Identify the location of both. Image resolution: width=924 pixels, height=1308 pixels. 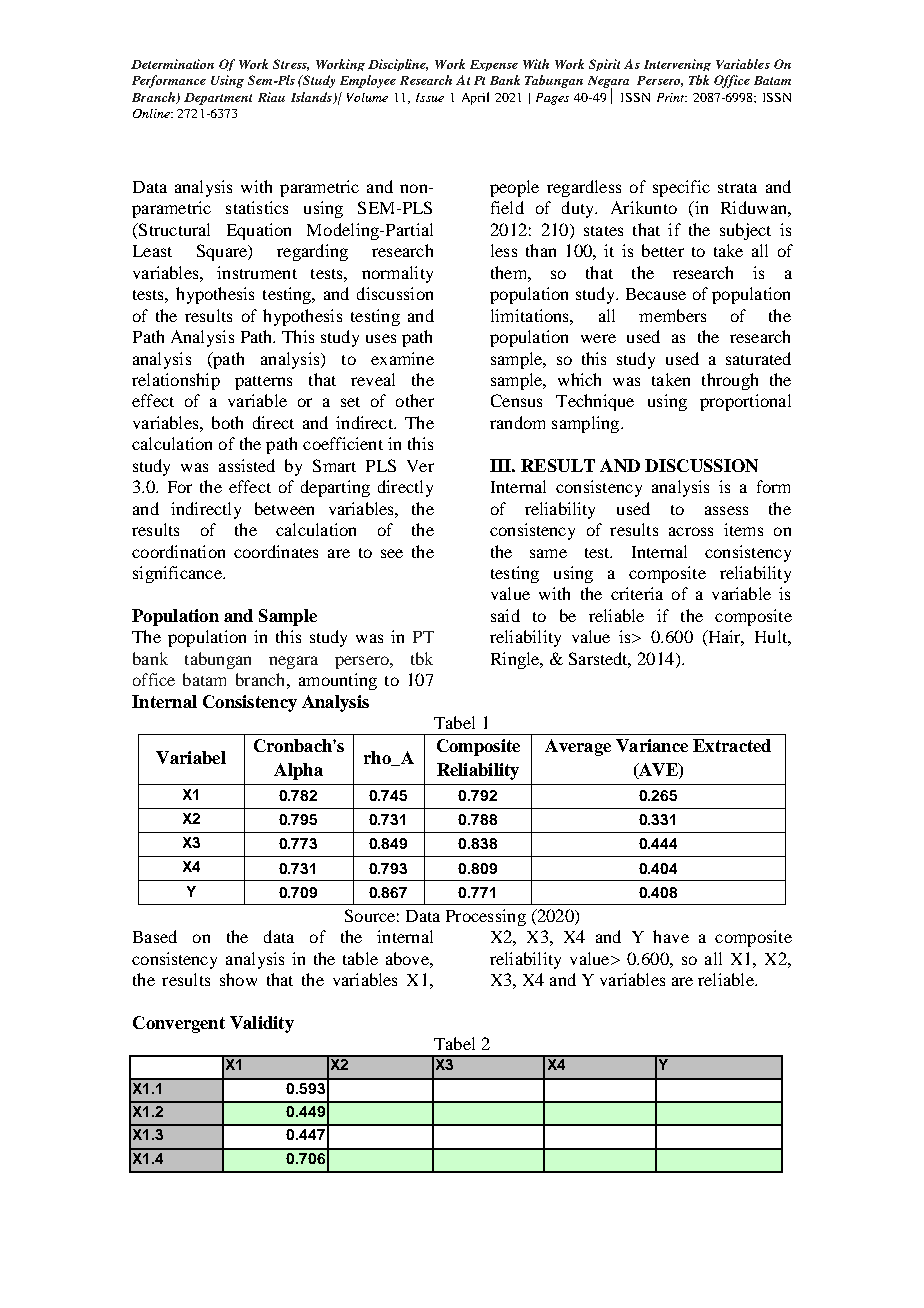
(227, 422).
